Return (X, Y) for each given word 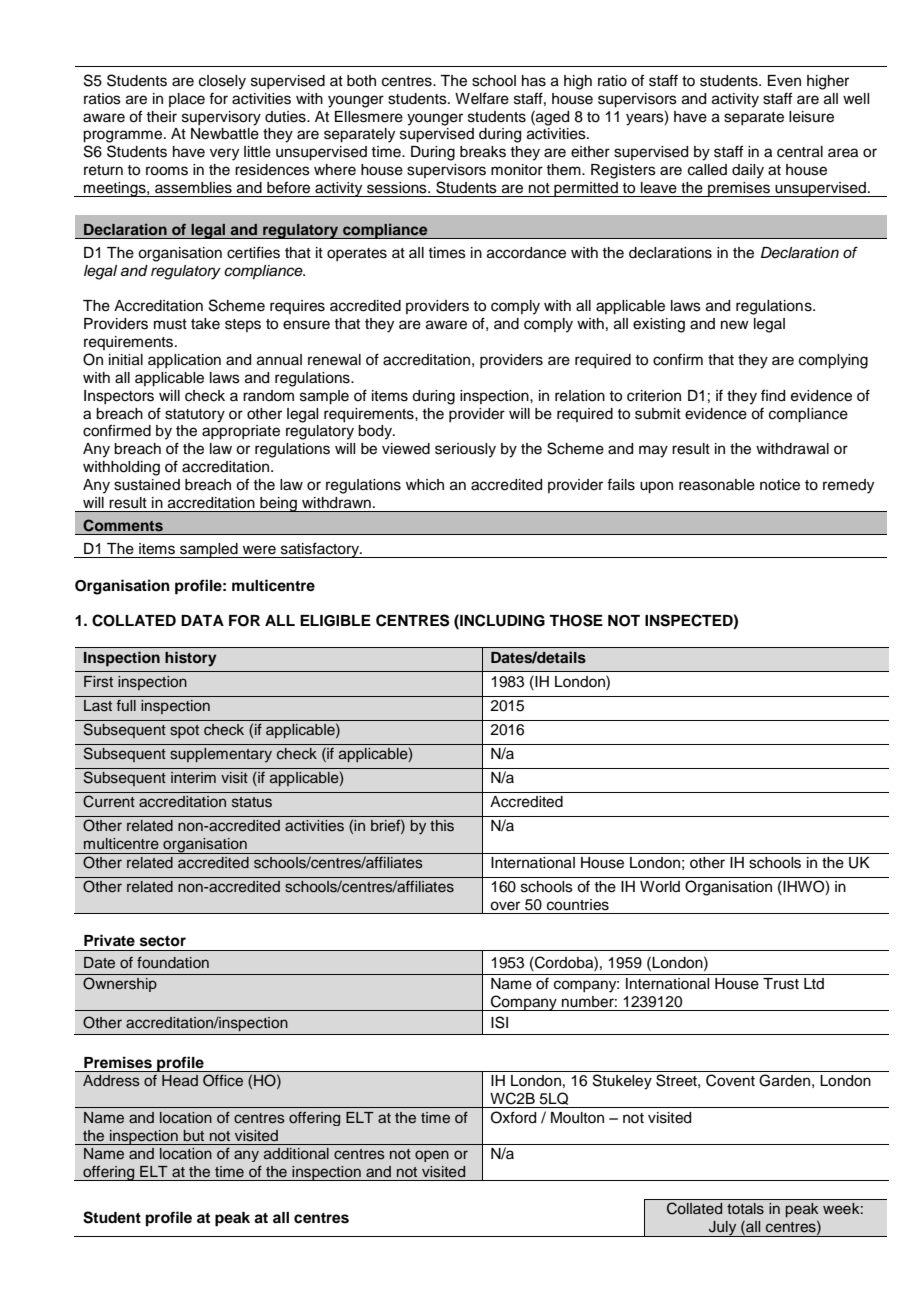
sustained (147, 485)
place (187, 100)
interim (193, 777)
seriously (465, 450)
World (660, 887)
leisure (811, 117)
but (194, 1135)
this (442, 826)
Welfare (482, 98)
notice (780, 485)
